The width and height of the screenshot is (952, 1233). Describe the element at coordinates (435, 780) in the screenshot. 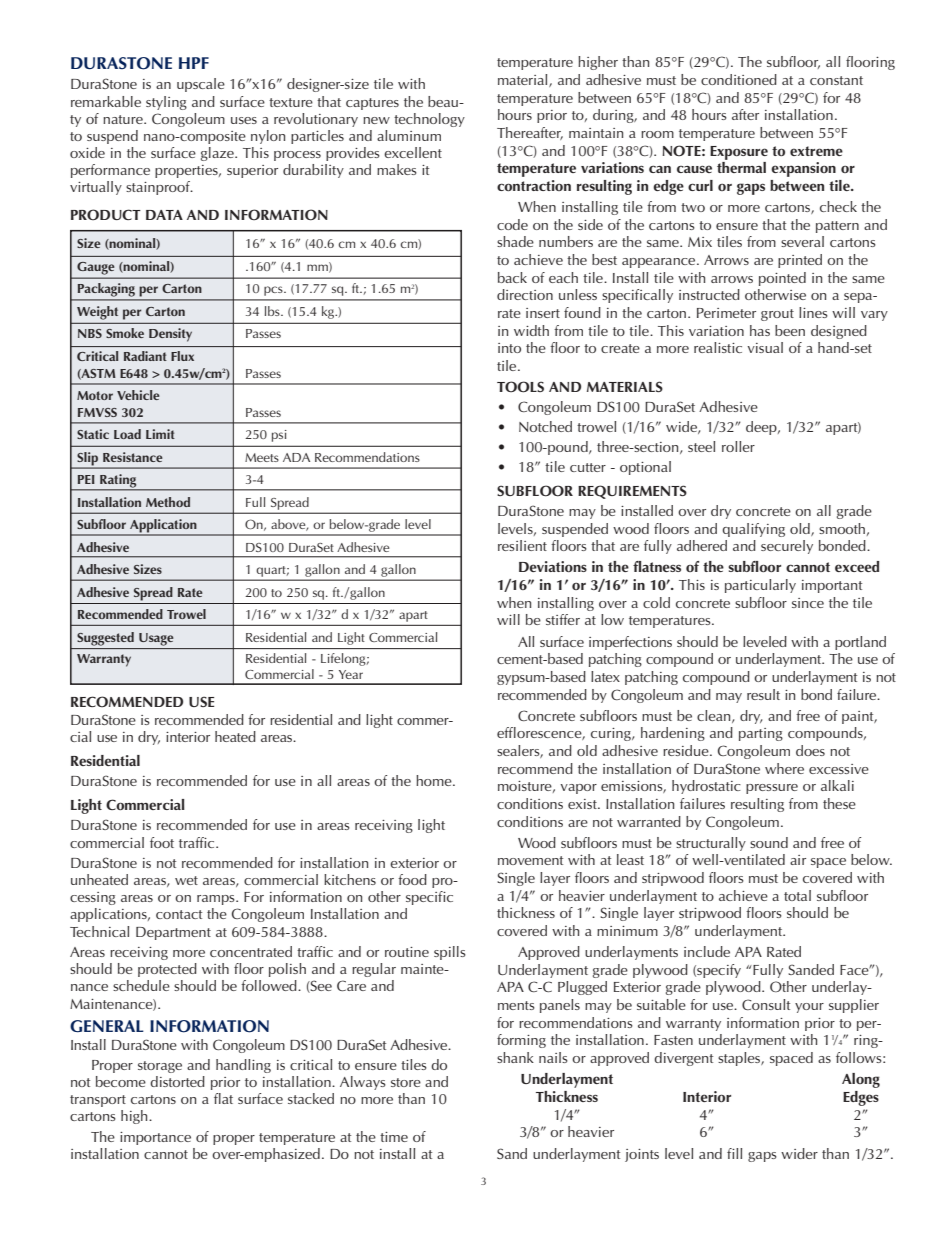

I see `home` at that location.
